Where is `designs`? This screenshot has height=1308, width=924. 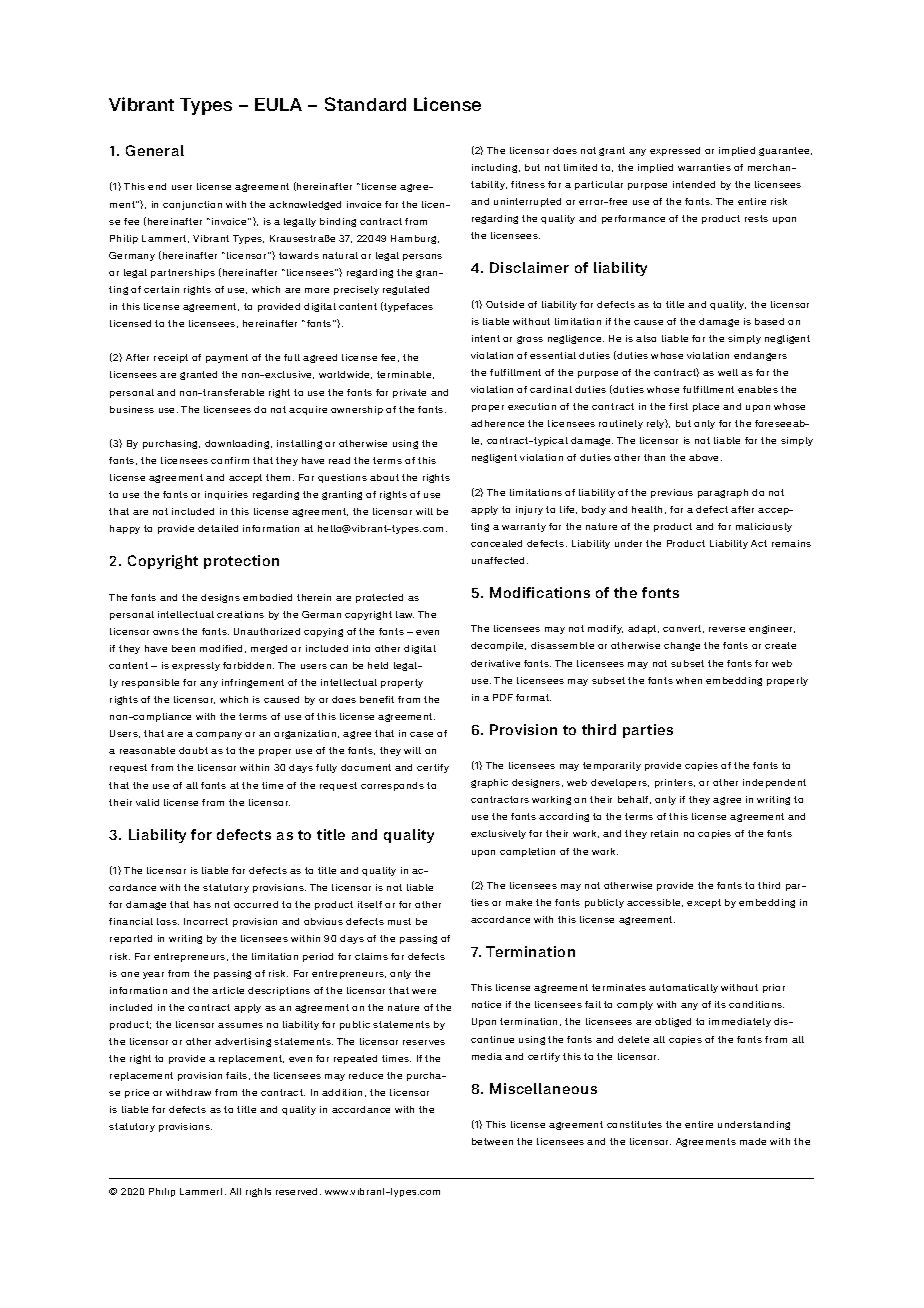
designs is located at coordinates (220, 598).
